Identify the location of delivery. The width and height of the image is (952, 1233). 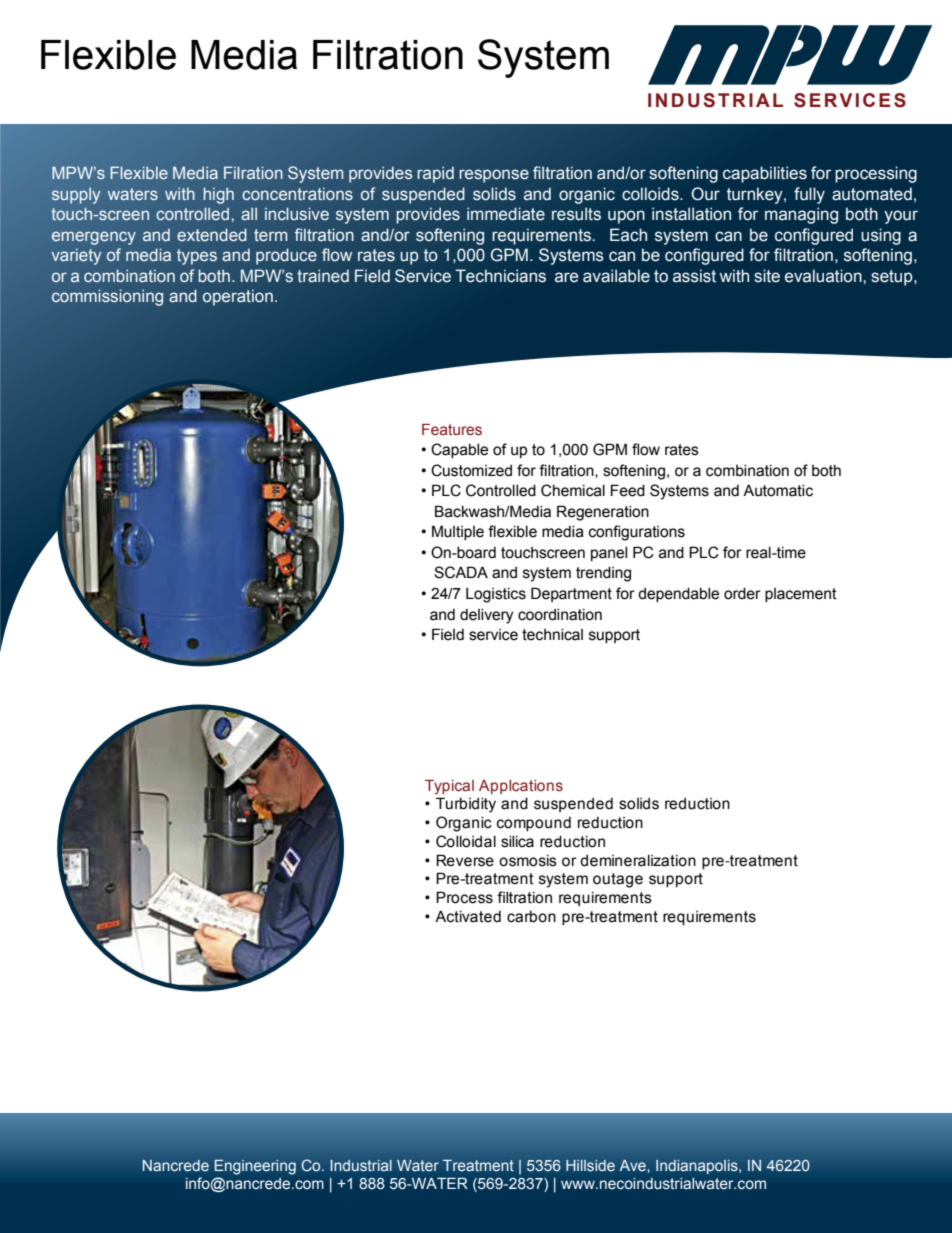
(486, 616).
